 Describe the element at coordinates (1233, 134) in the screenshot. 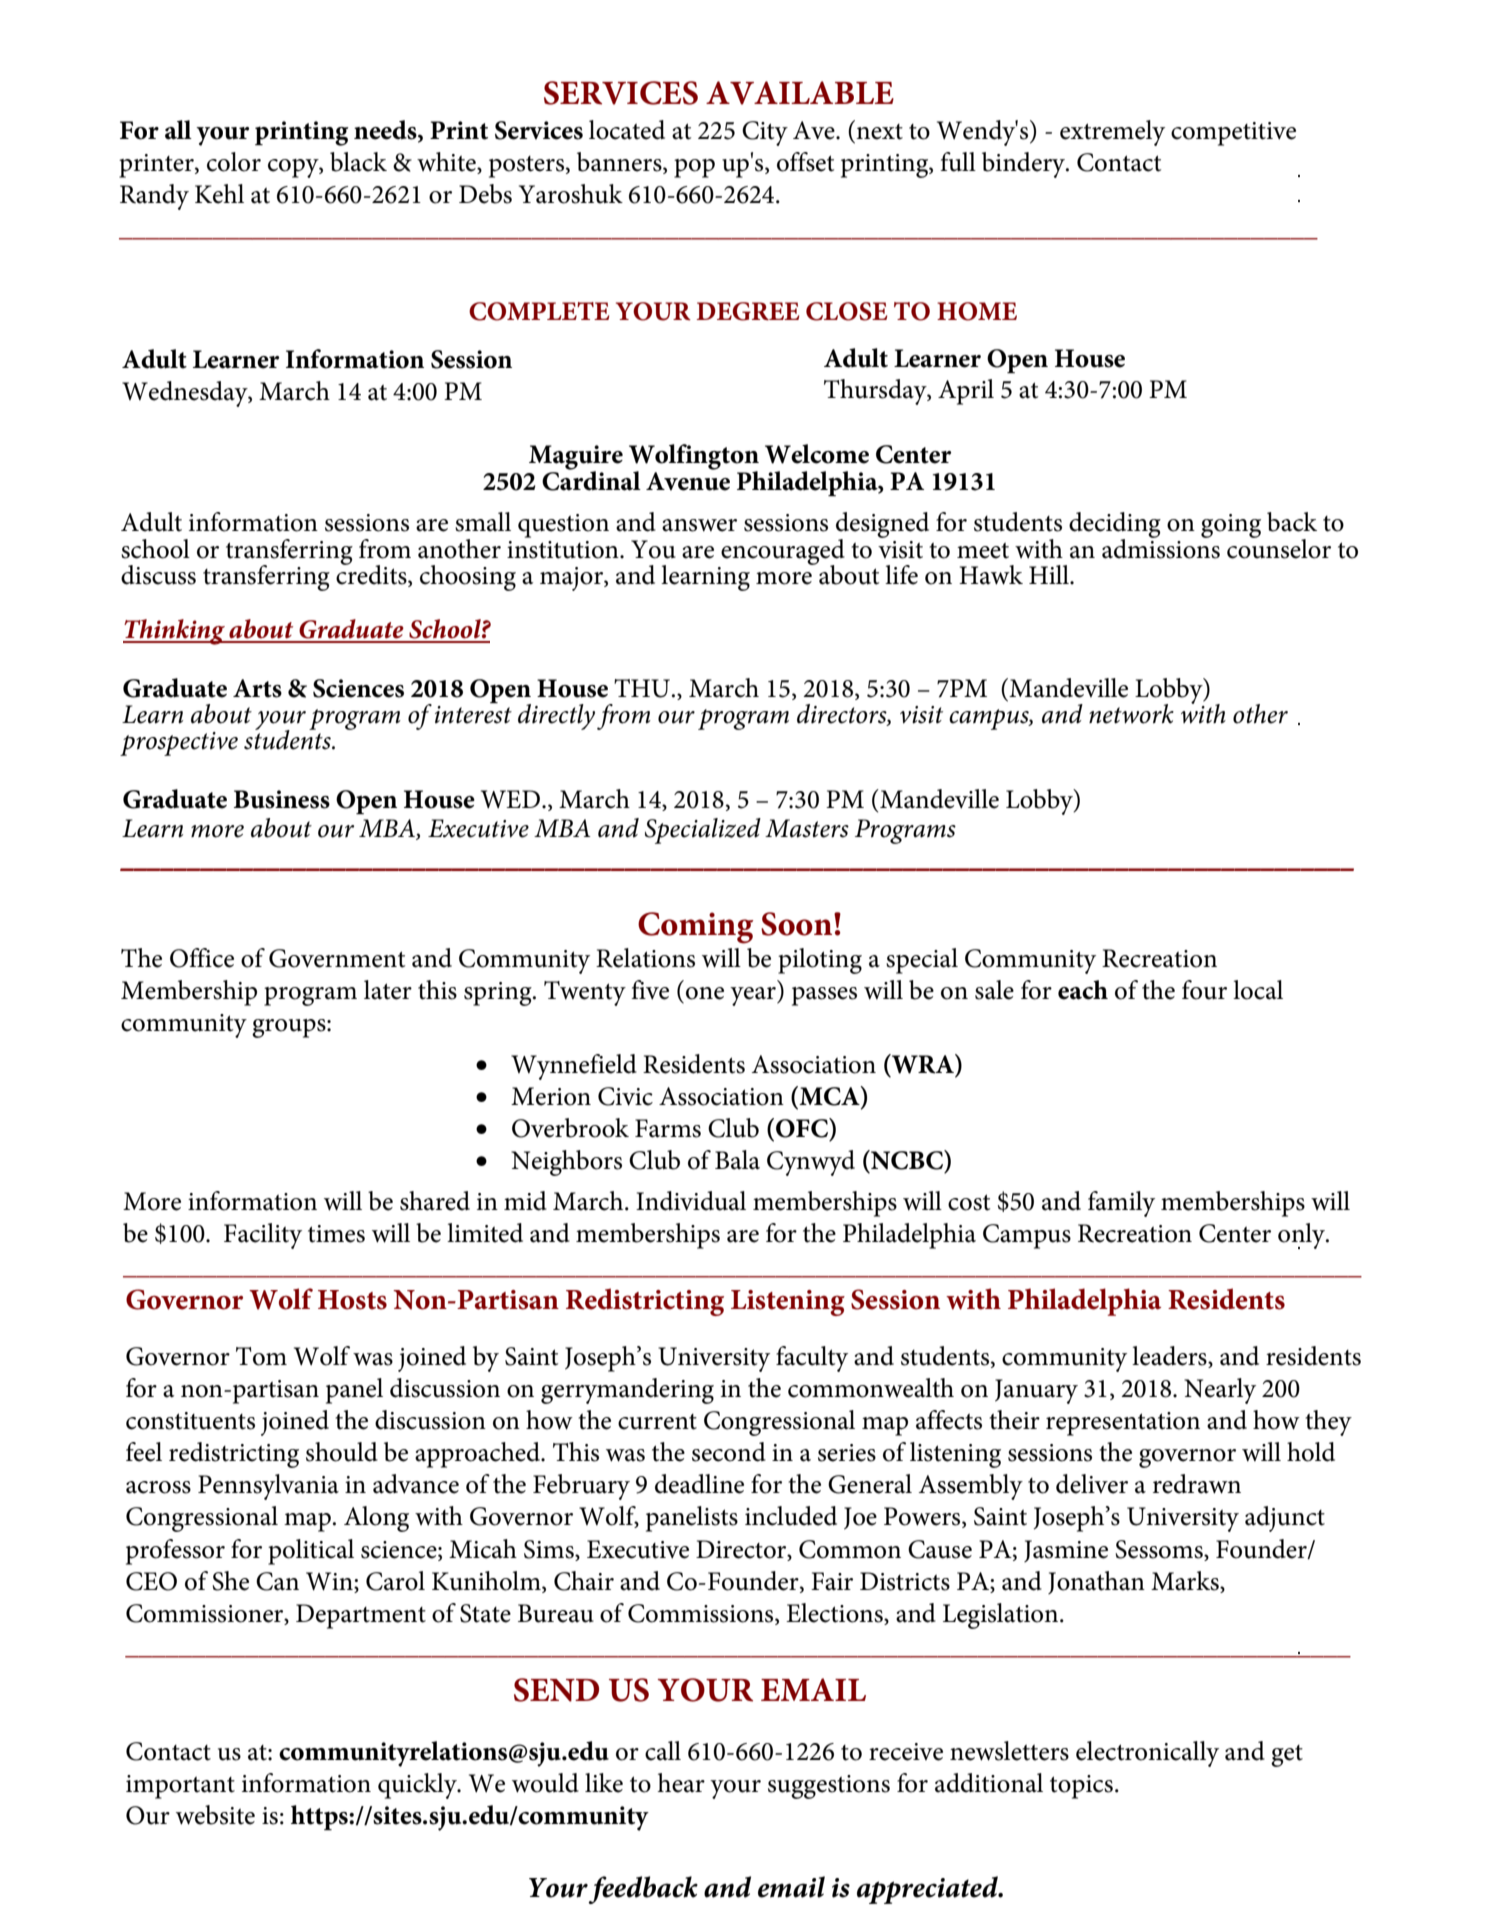

I see `competitive` at that location.
